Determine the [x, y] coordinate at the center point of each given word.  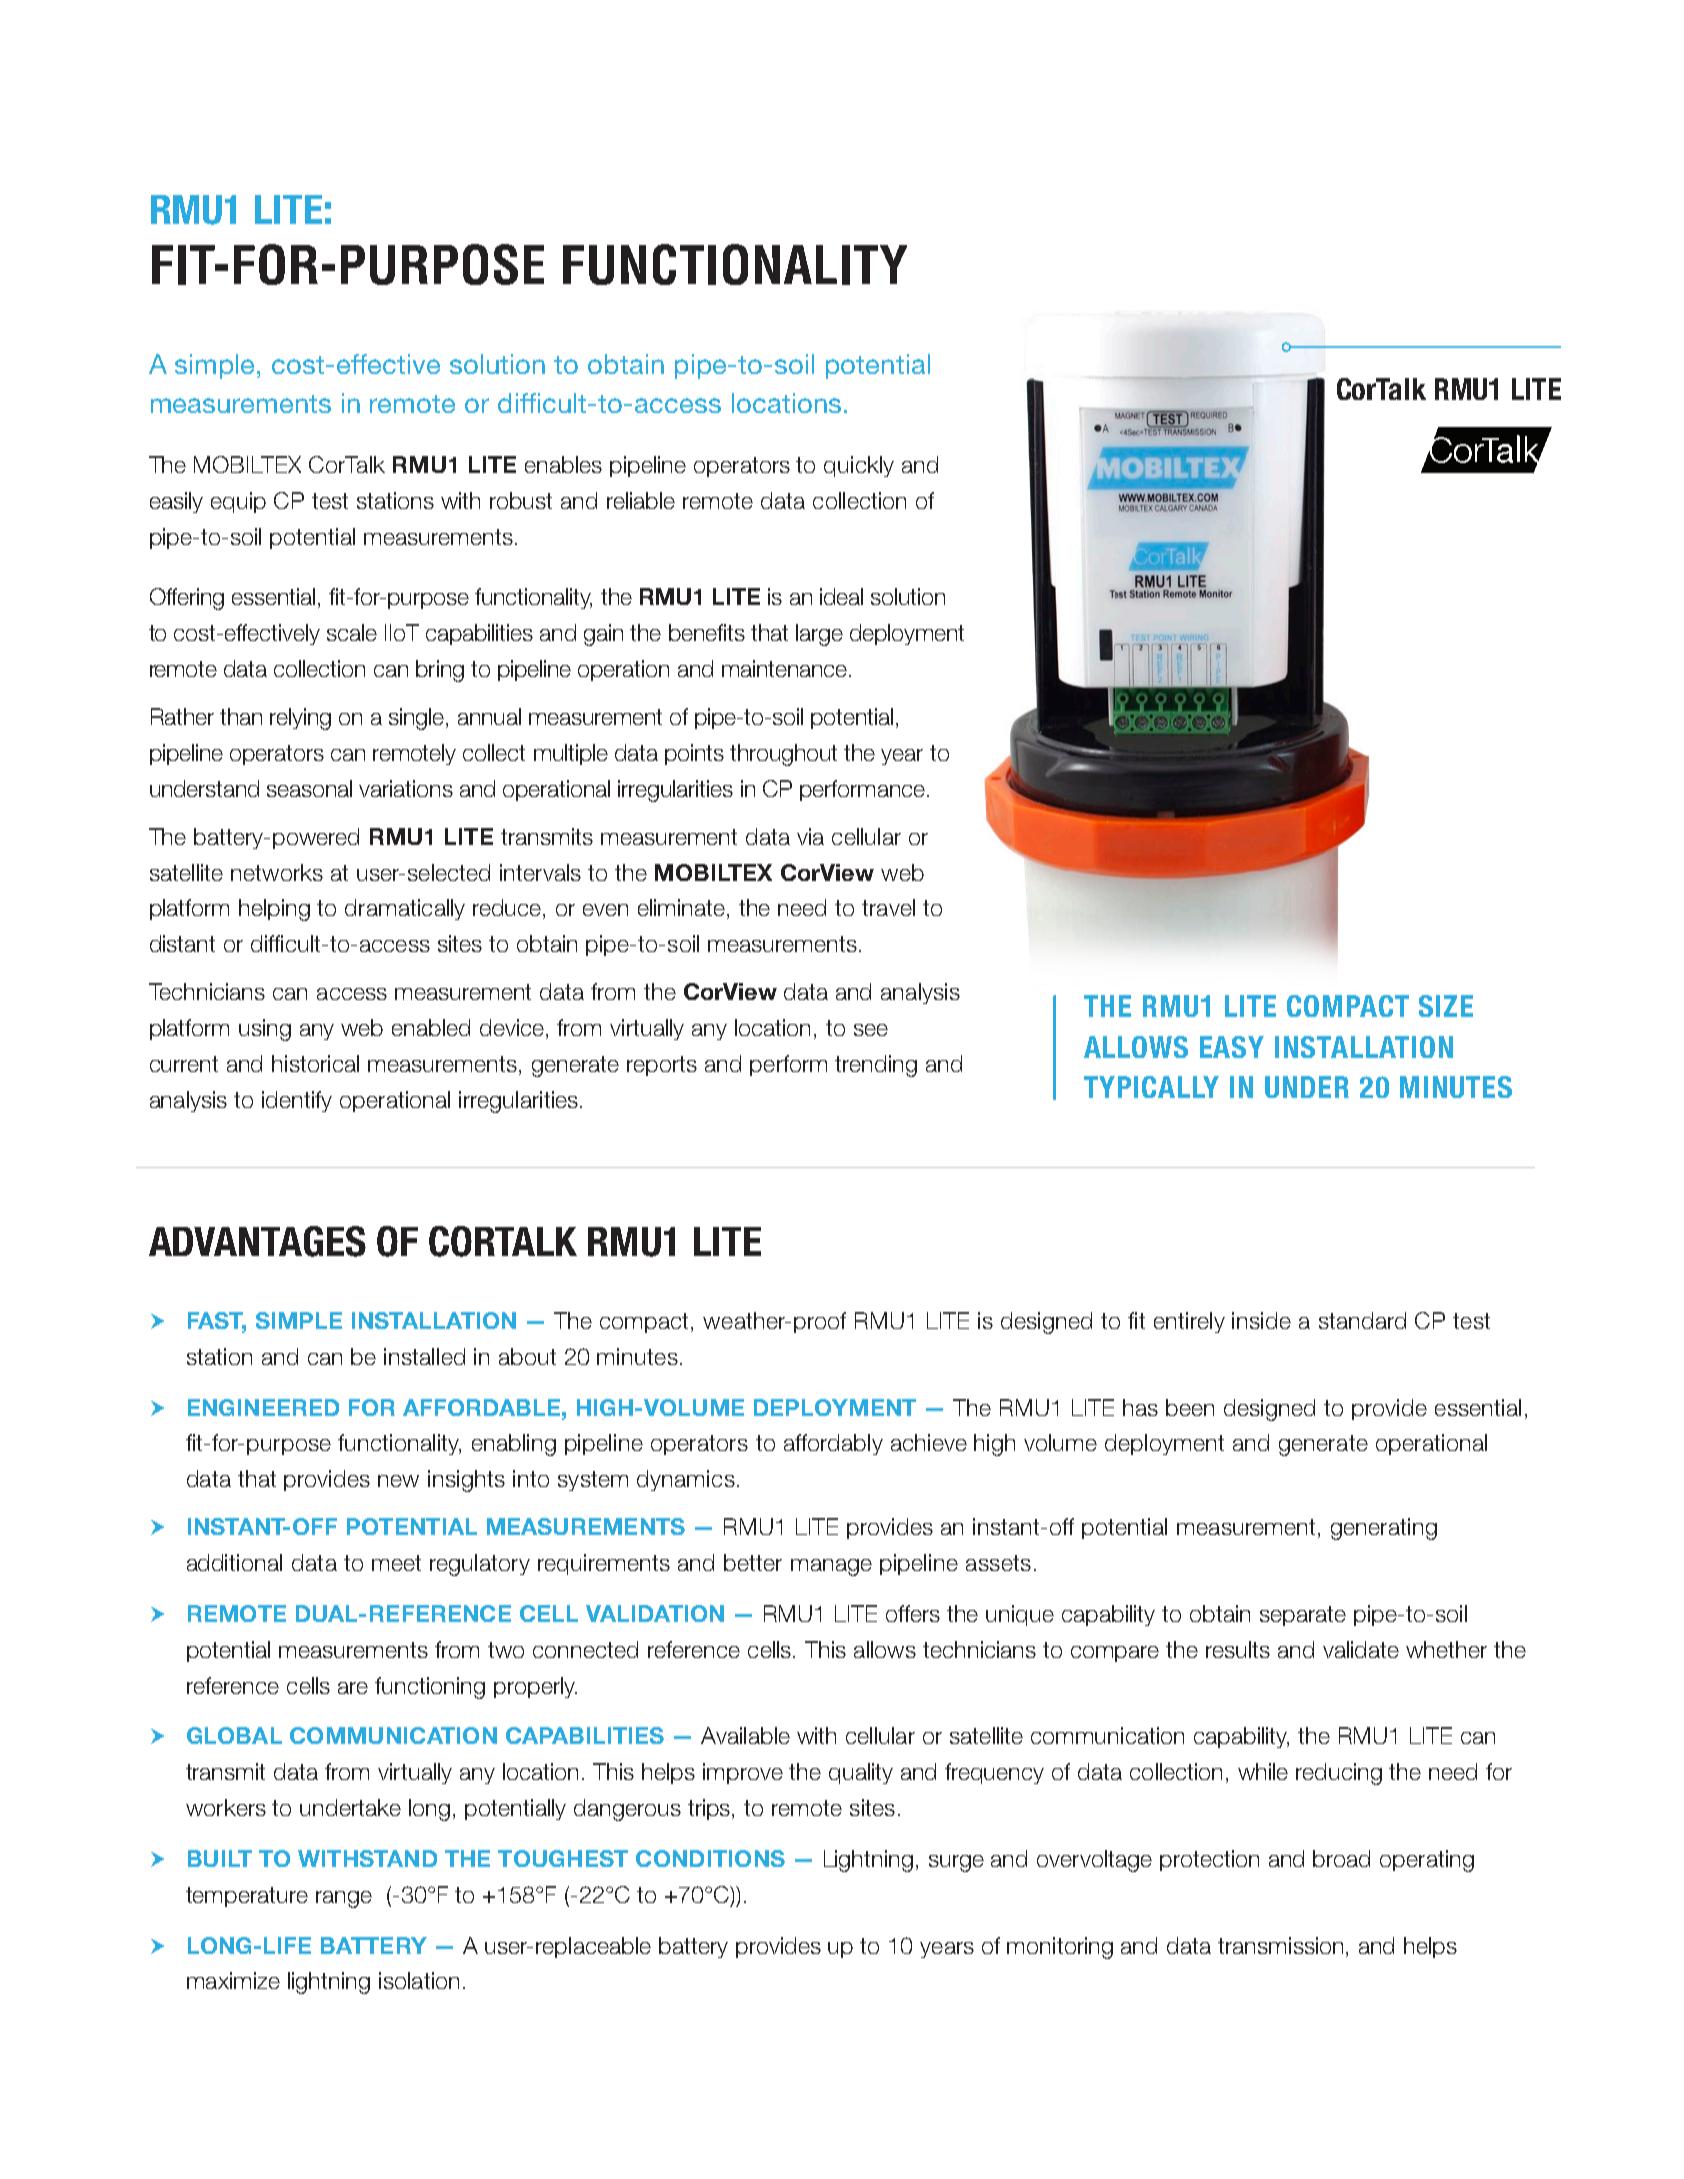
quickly [859, 466]
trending [876, 1066]
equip [238, 502]
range [344, 1899]
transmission [1280, 1945]
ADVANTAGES [257, 1241]
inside [1261, 1320]
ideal [841, 596]
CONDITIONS [710, 1858]
